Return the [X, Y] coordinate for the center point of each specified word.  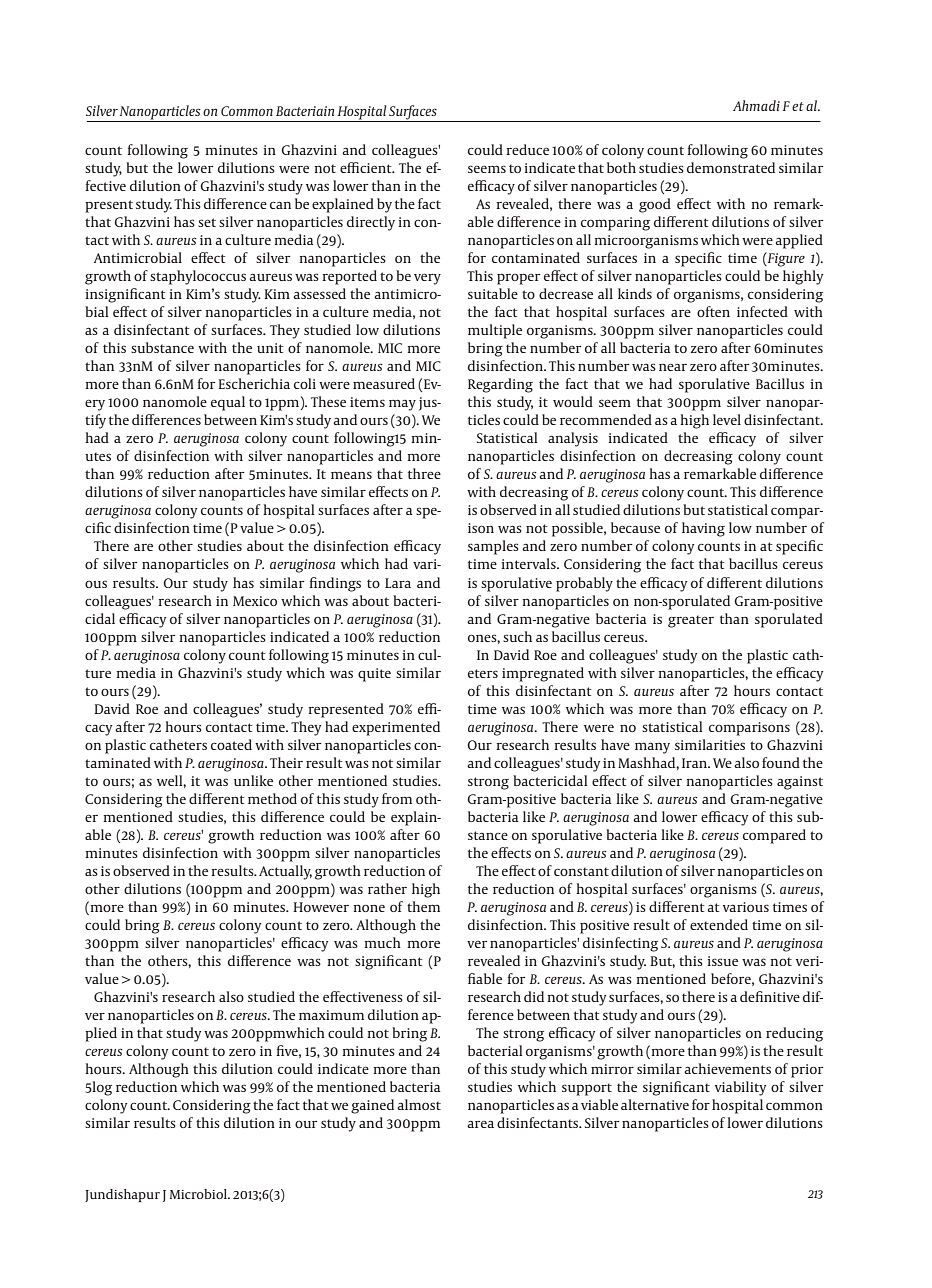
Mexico [255, 601]
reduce [527, 149]
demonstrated [731, 167]
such [517, 636]
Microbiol [200, 1194]
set [207, 222]
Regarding [500, 385]
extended [719, 924]
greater [691, 621]
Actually [285, 872]
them [423, 906]
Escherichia [254, 383]
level [727, 419]
